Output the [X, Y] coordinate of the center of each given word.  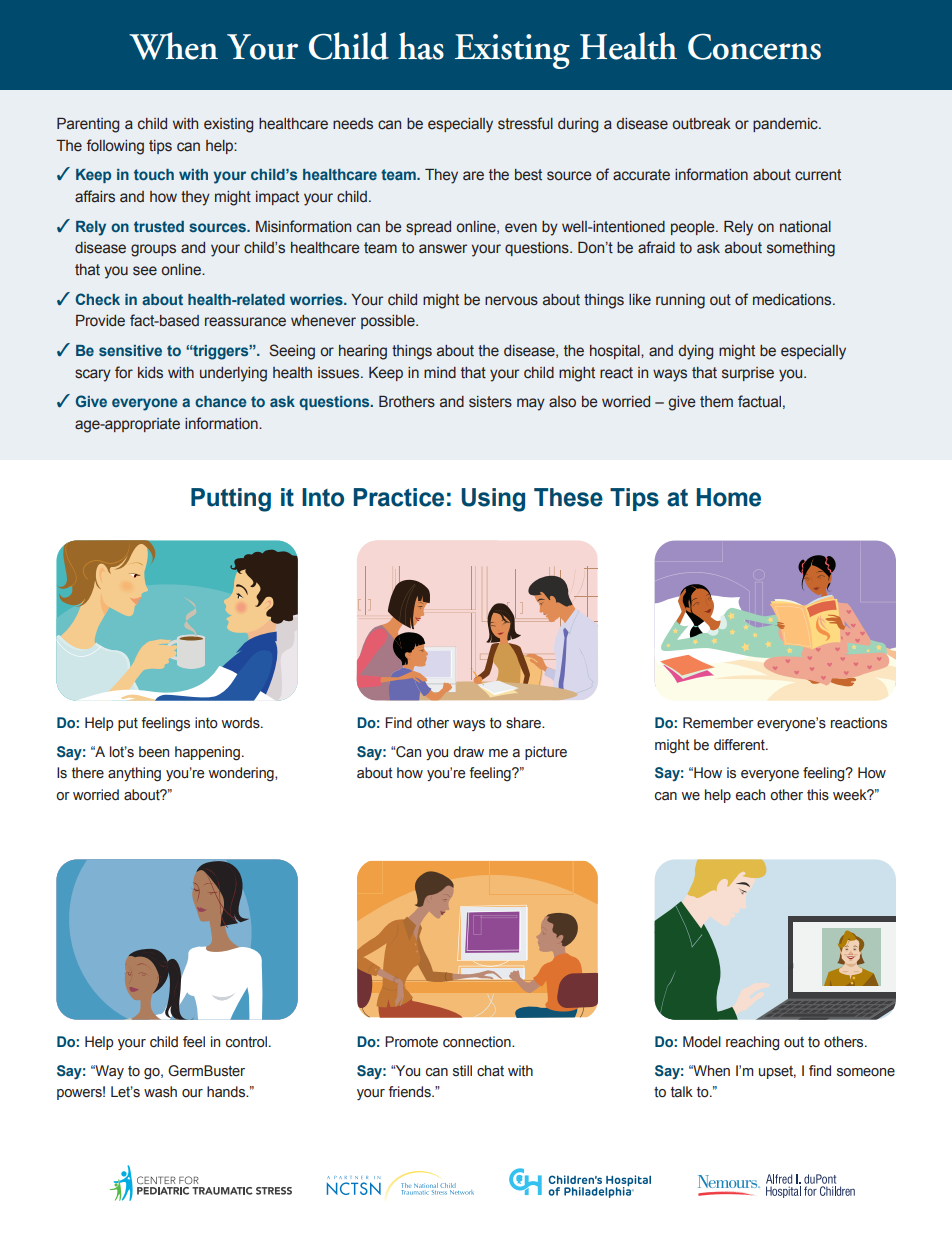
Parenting [88, 125]
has [421, 46]
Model [702, 1042]
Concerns [754, 46]
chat [490, 1070]
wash [160, 1092]
